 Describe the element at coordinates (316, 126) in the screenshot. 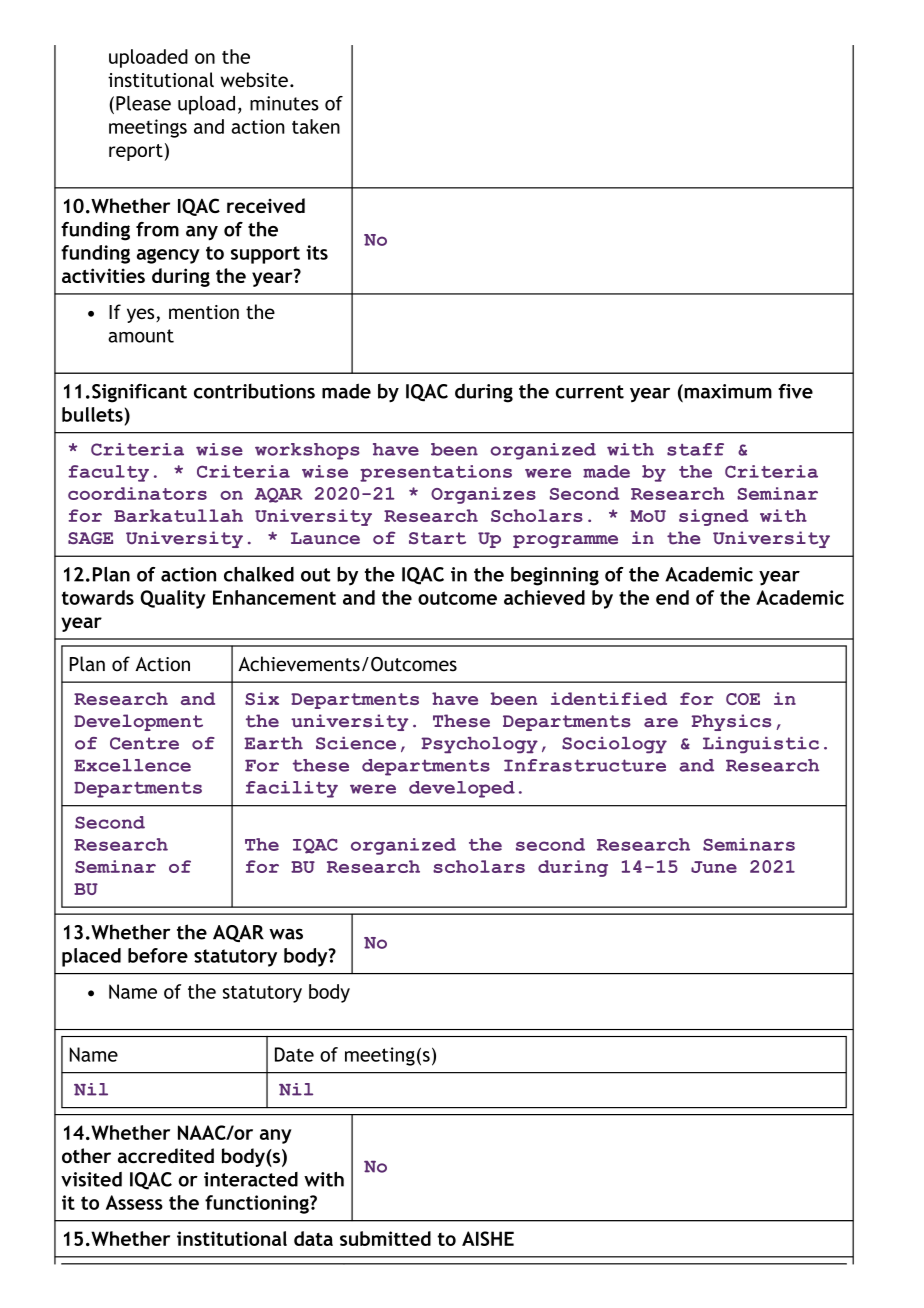

I see `taken` at that location.
